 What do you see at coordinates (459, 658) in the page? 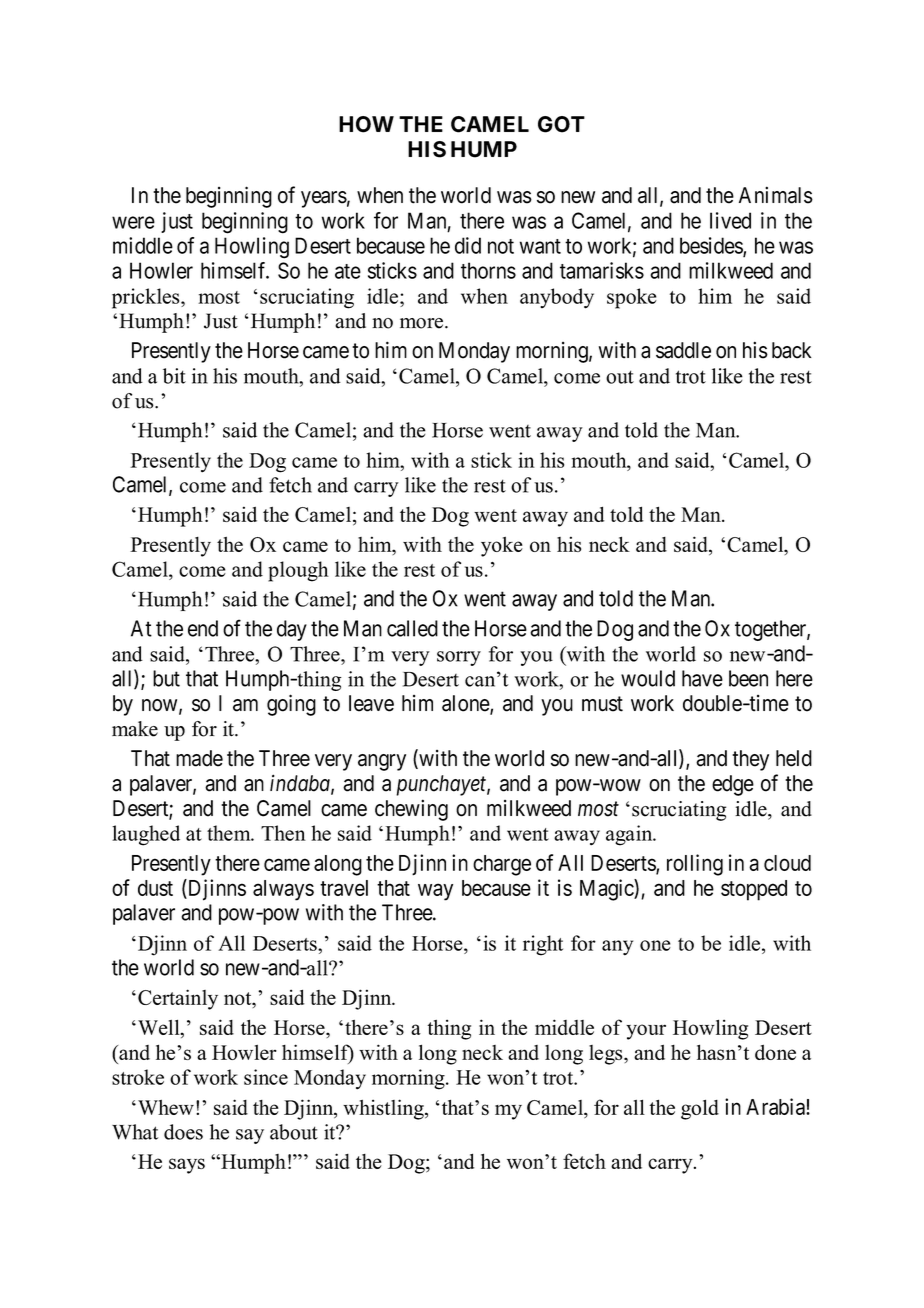
I see `sorry` at bounding box center [459, 658].
